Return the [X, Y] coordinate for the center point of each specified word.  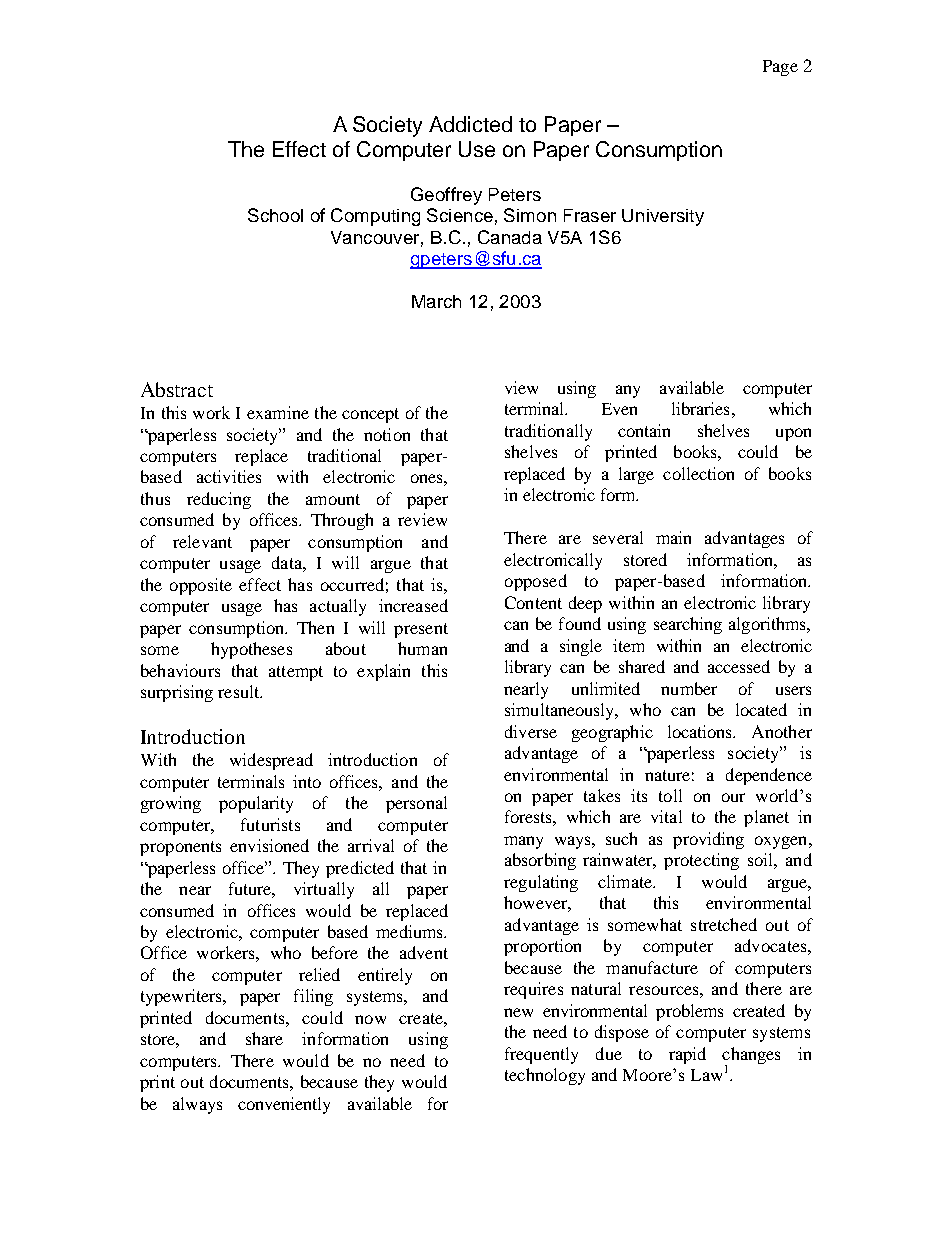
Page [780, 68]
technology [545, 1076]
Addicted [470, 124]
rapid [687, 1055]
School [275, 215]
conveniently [284, 1105]
